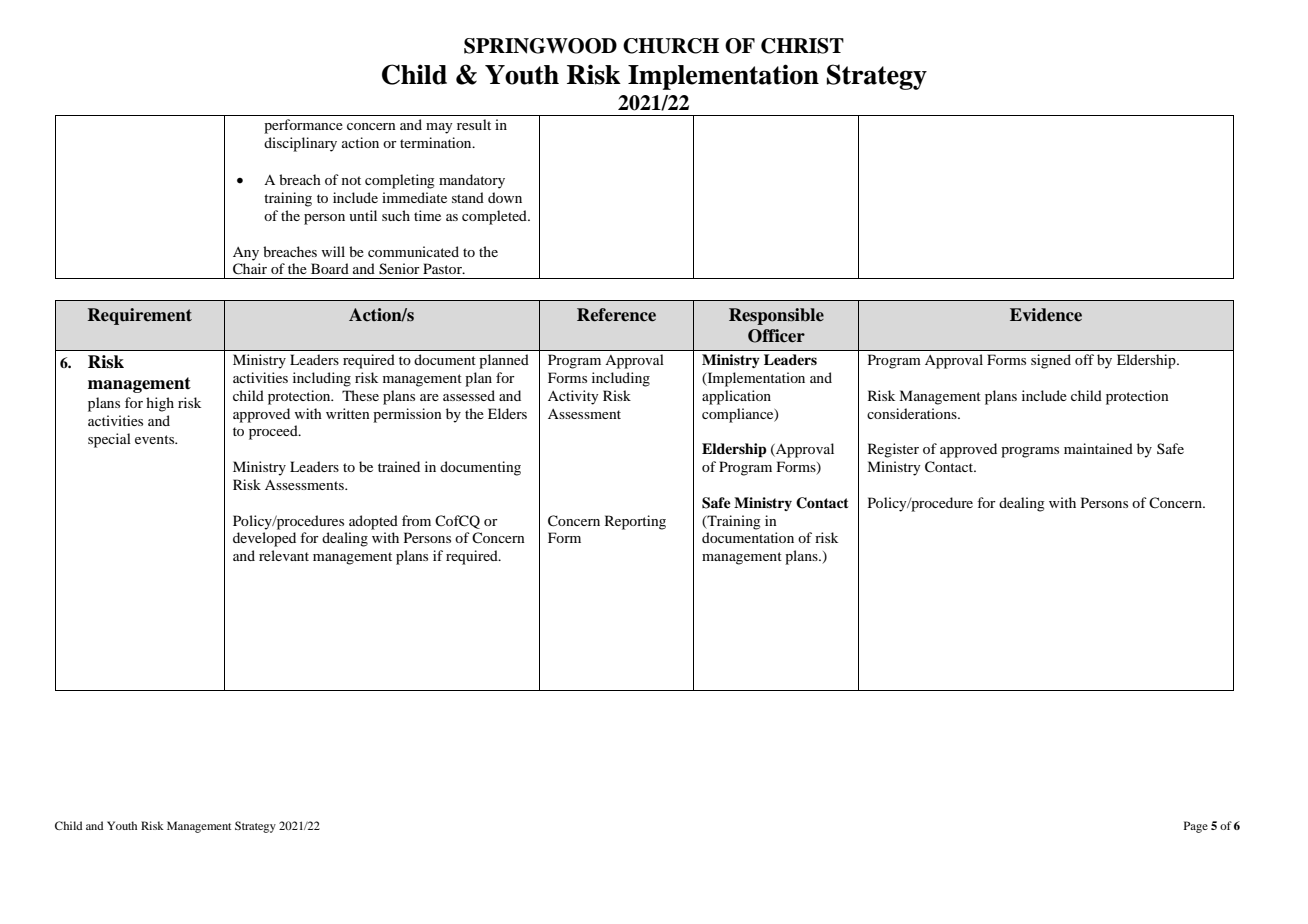 The width and height of the document is (1308, 924). What do you see at coordinates (1196, 827) in the document?
I see `Page` at bounding box center [1196, 827].
